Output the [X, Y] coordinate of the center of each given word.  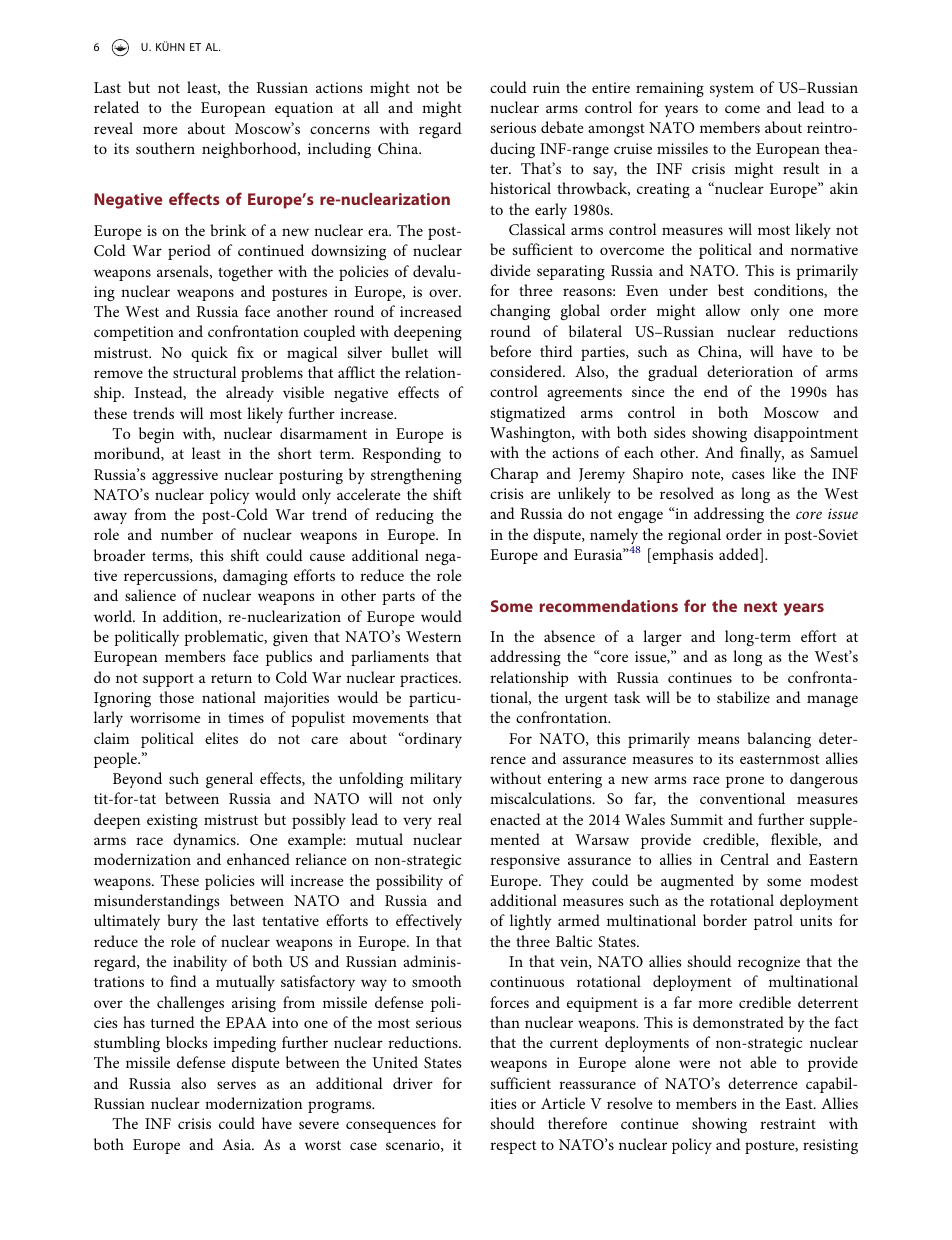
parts [398, 598]
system [732, 90]
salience [150, 595]
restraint [788, 1123]
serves [236, 1085]
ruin [546, 87]
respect [513, 1147]
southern [165, 148]
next [760, 606]
